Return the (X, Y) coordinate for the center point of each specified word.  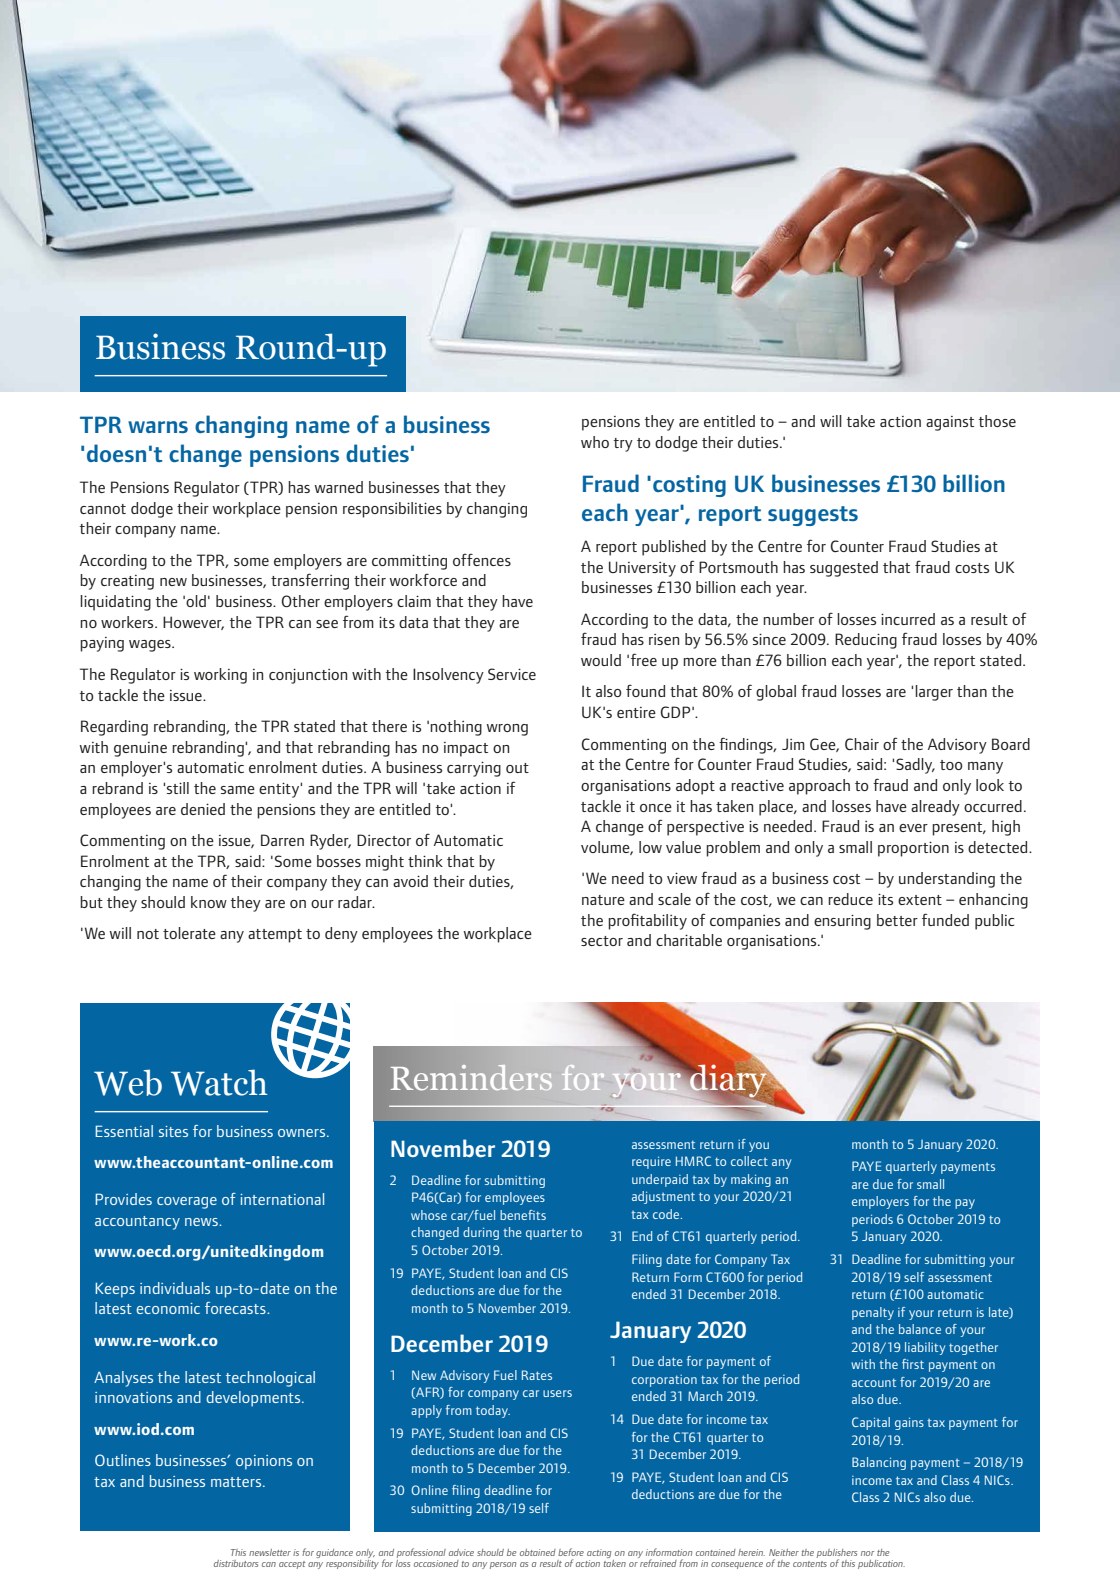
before (571, 1552)
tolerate (189, 933)
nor (867, 1553)
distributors (236, 1563)
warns (158, 427)
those (997, 421)
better (897, 920)
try (623, 445)
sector (602, 941)
